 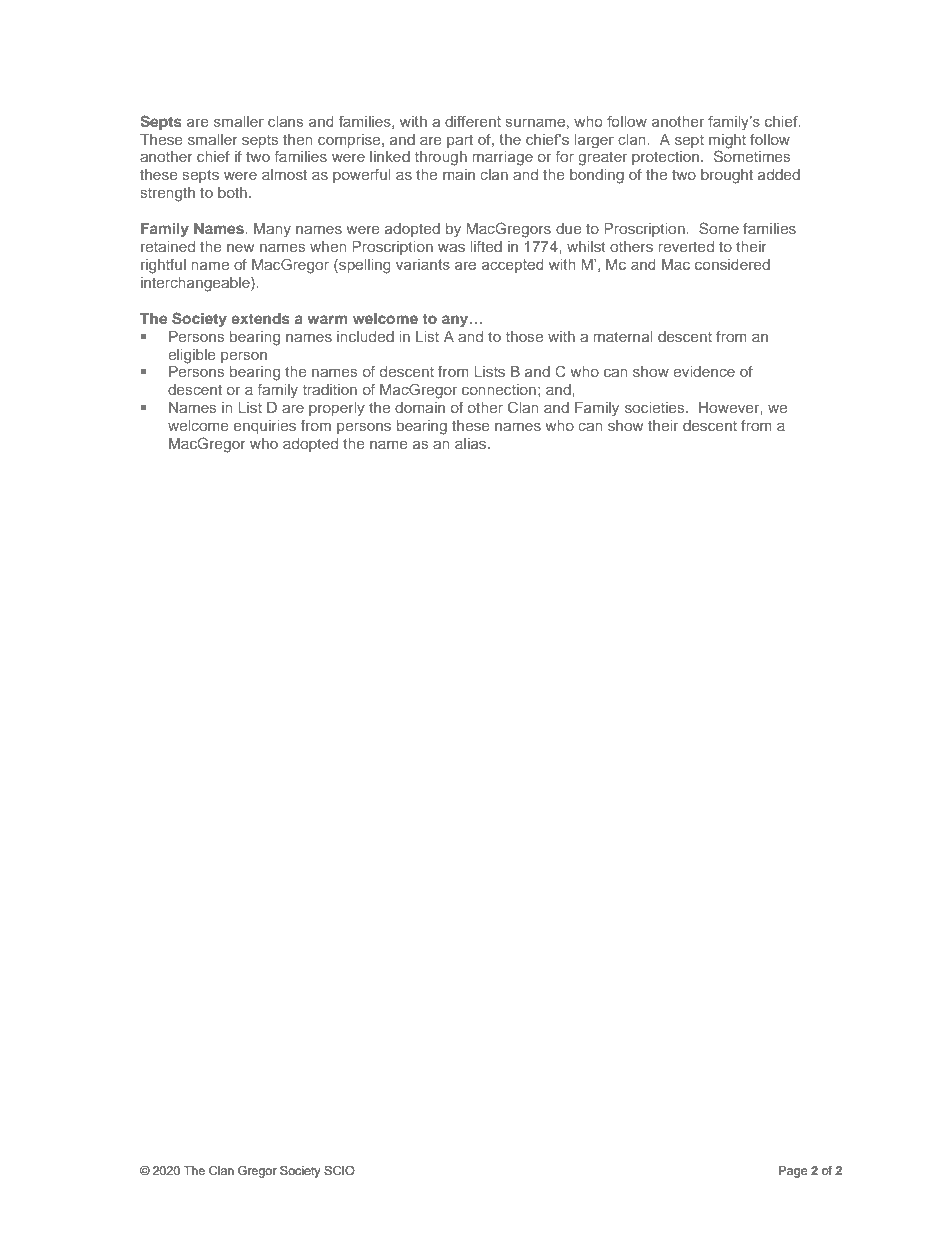 I want to click on part, so click(x=460, y=141).
